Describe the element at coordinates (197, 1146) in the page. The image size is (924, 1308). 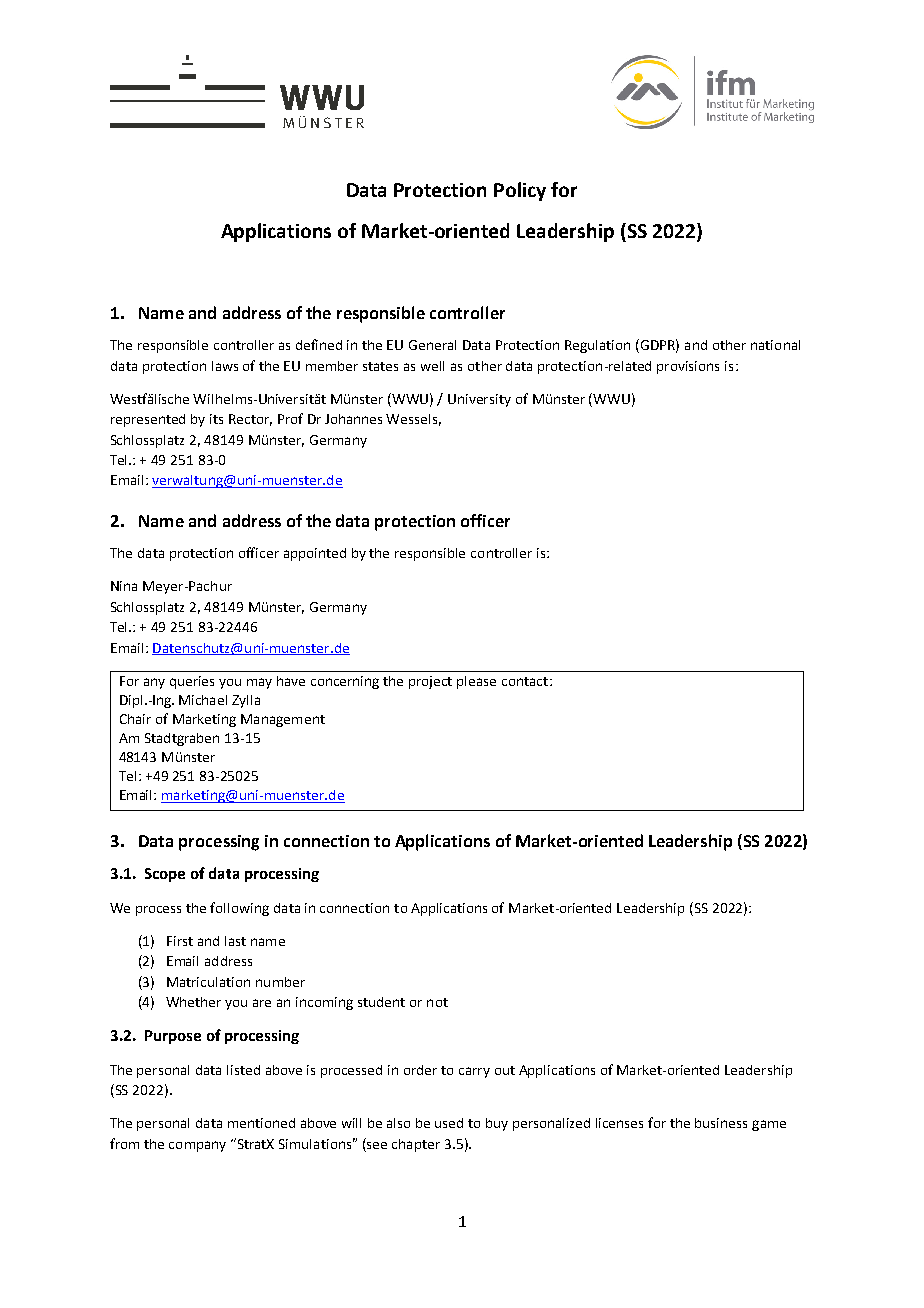
I see `company` at that location.
